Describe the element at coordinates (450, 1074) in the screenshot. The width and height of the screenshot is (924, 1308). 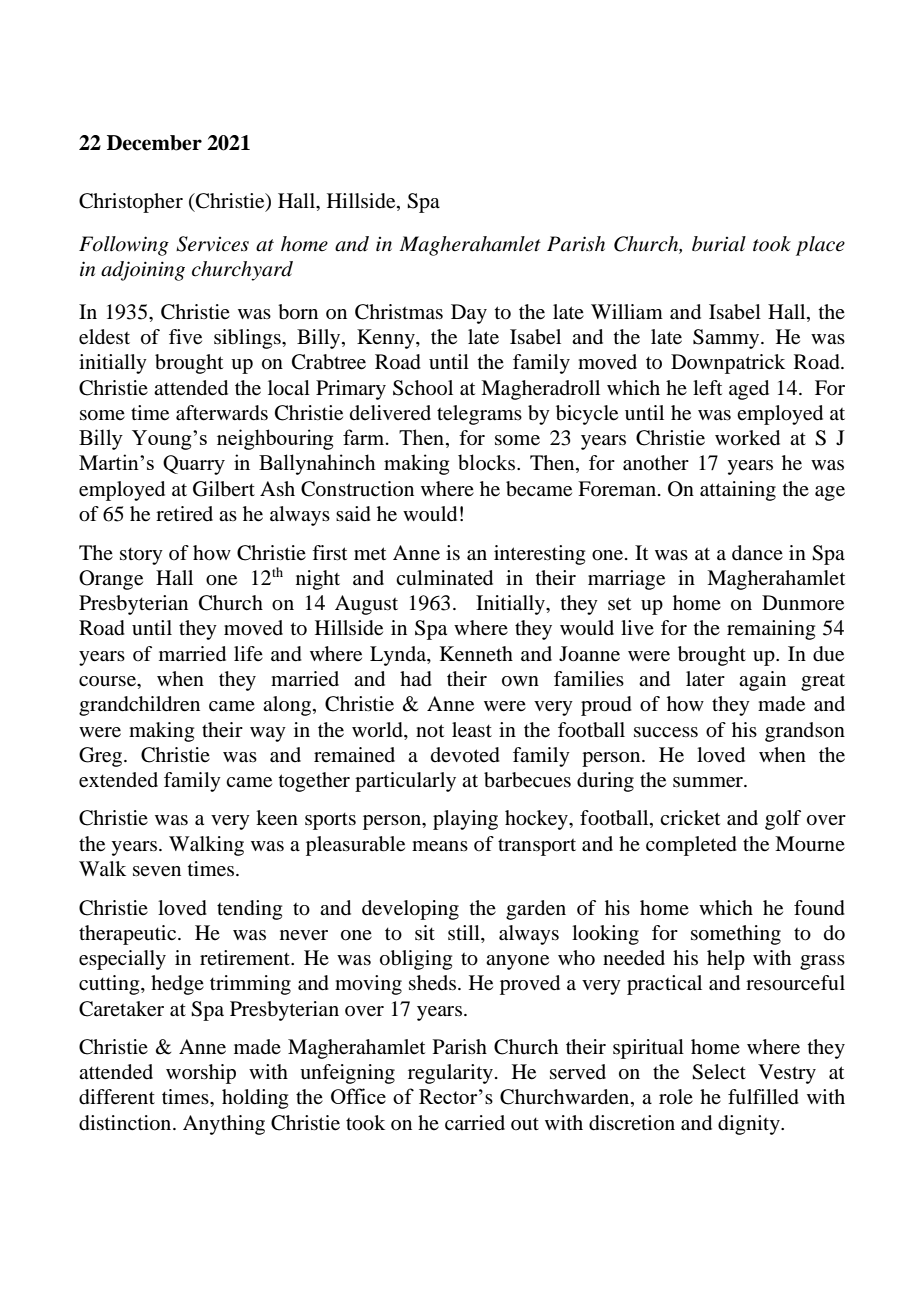
I see `regularity` at that location.
